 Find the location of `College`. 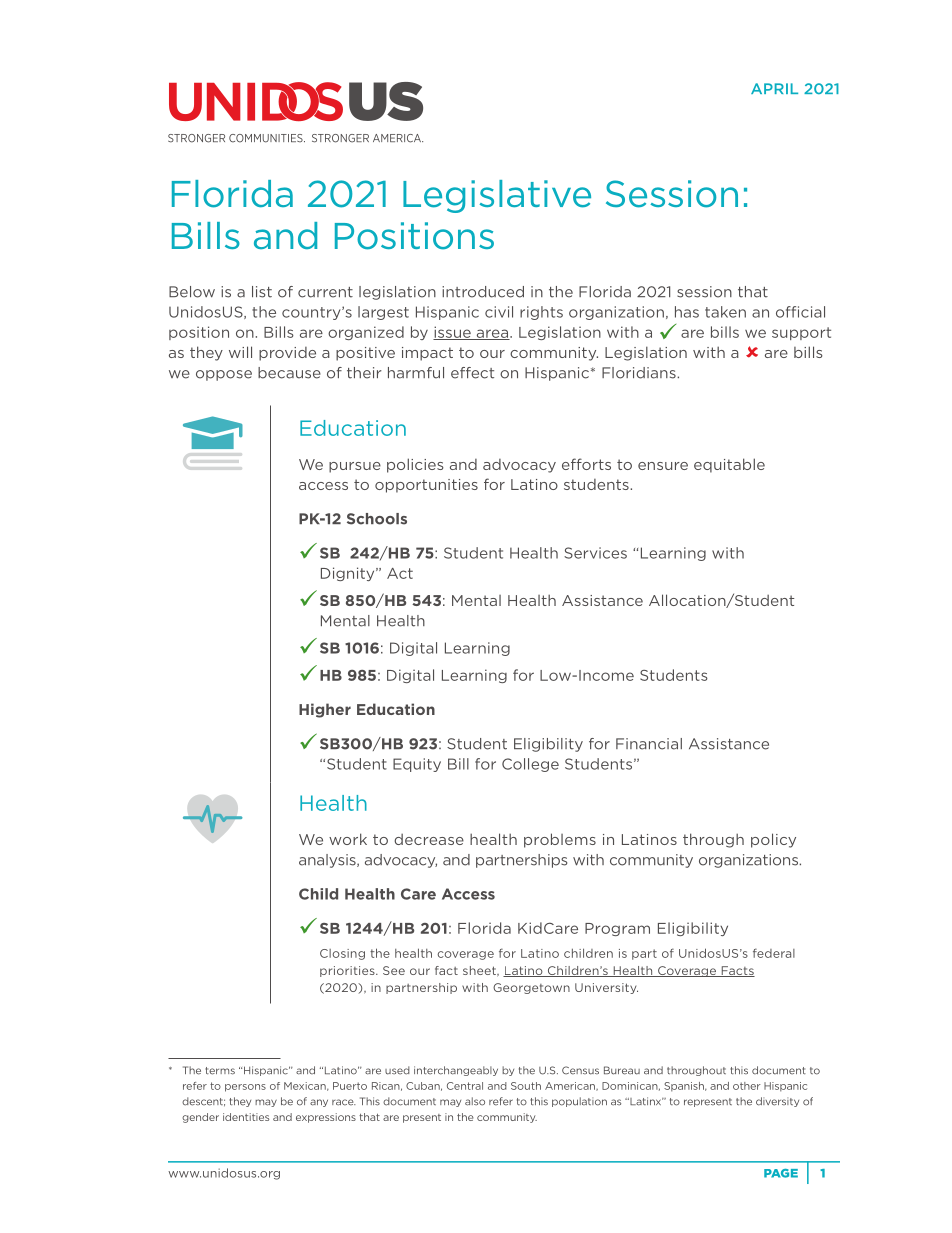

College is located at coordinates (530, 765).
